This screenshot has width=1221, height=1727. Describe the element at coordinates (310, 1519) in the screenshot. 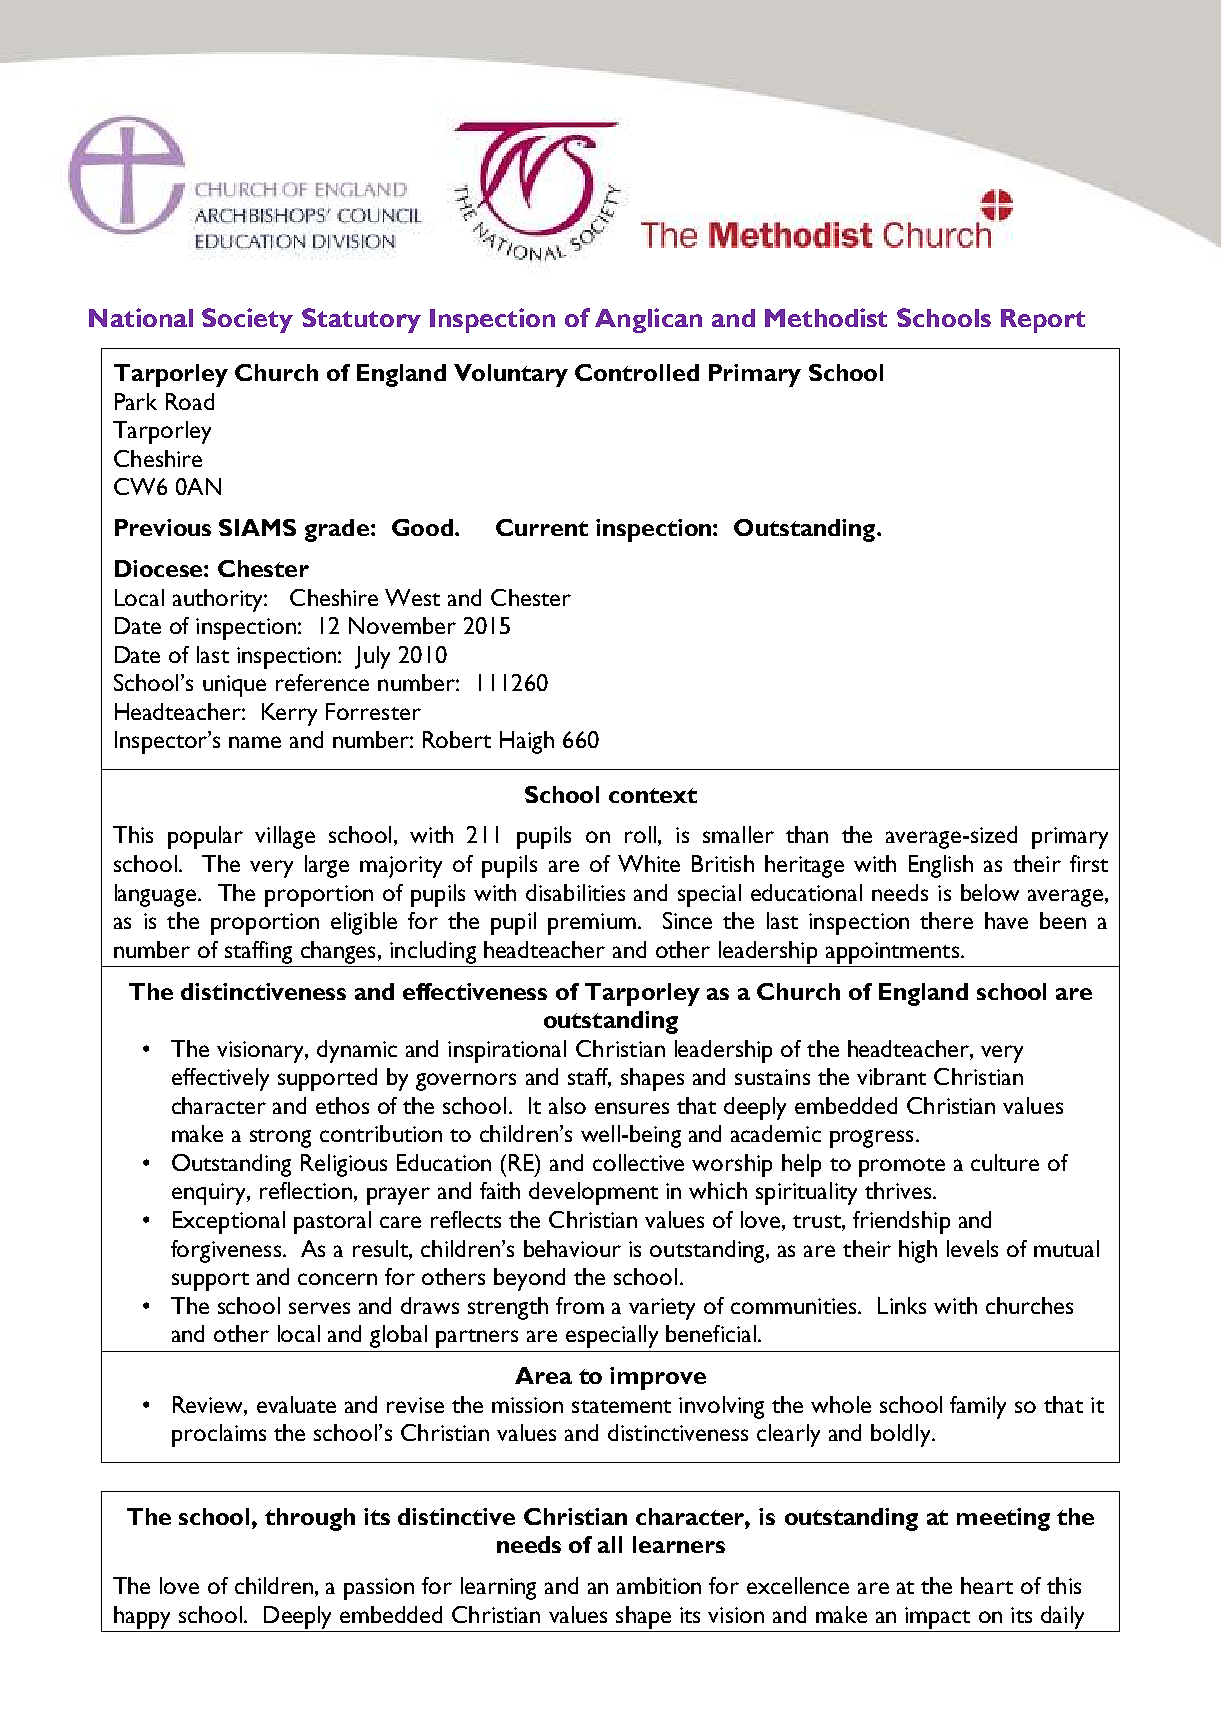

I see `through` at that location.
